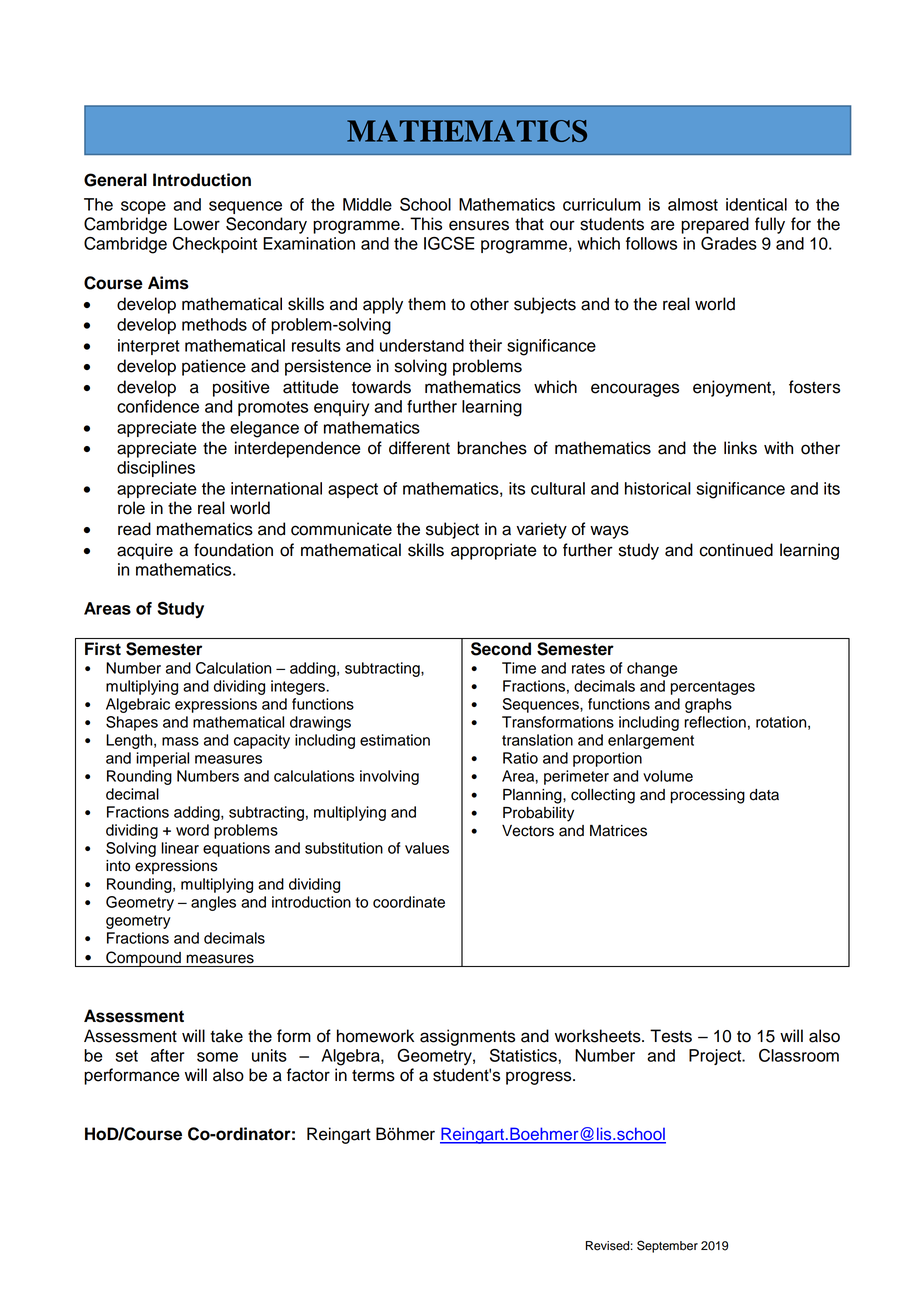  What do you see at coordinates (492, 448) in the document?
I see `branches` at bounding box center [492, 448].
